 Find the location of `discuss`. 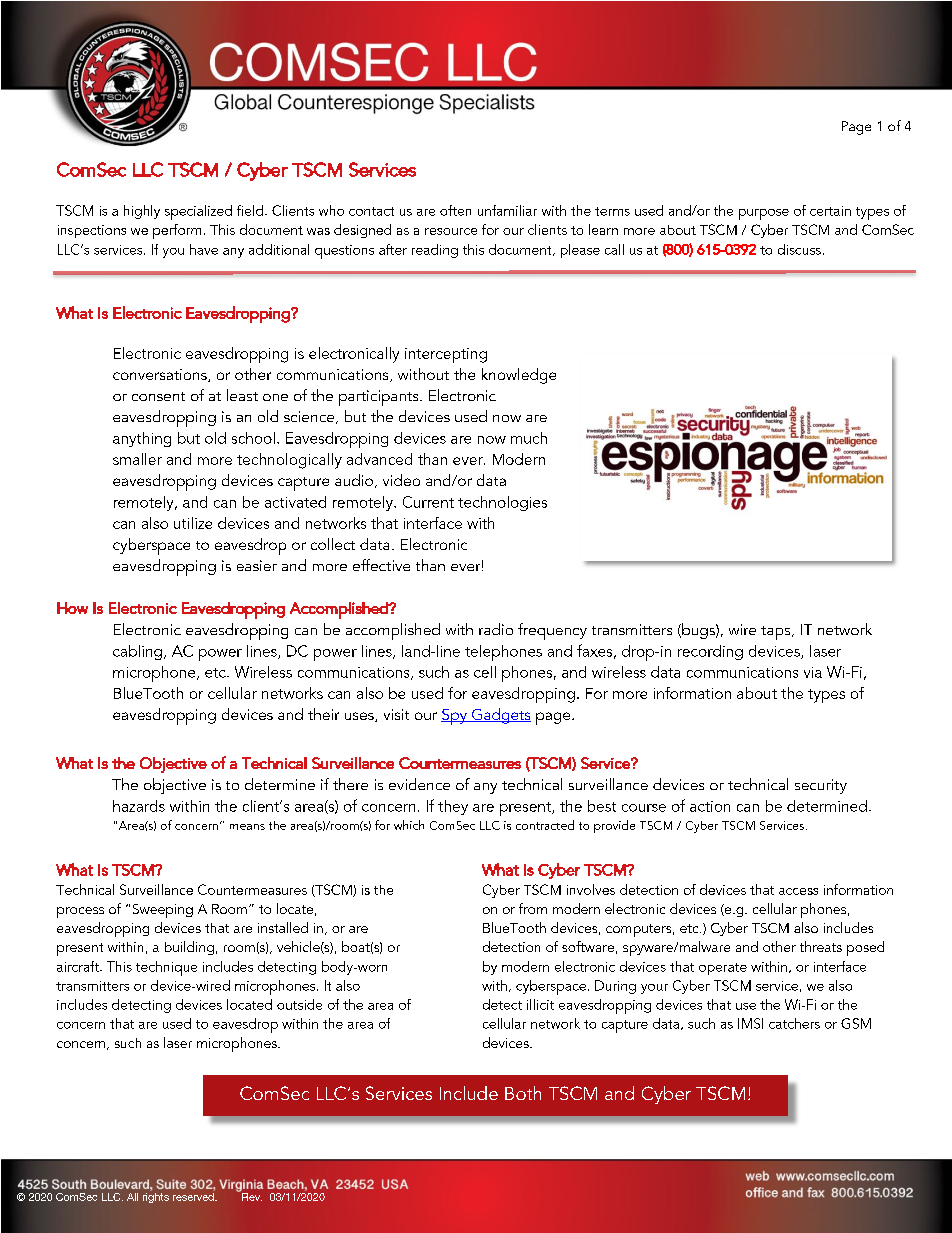

discuss is located at coordinates (799, 249).
